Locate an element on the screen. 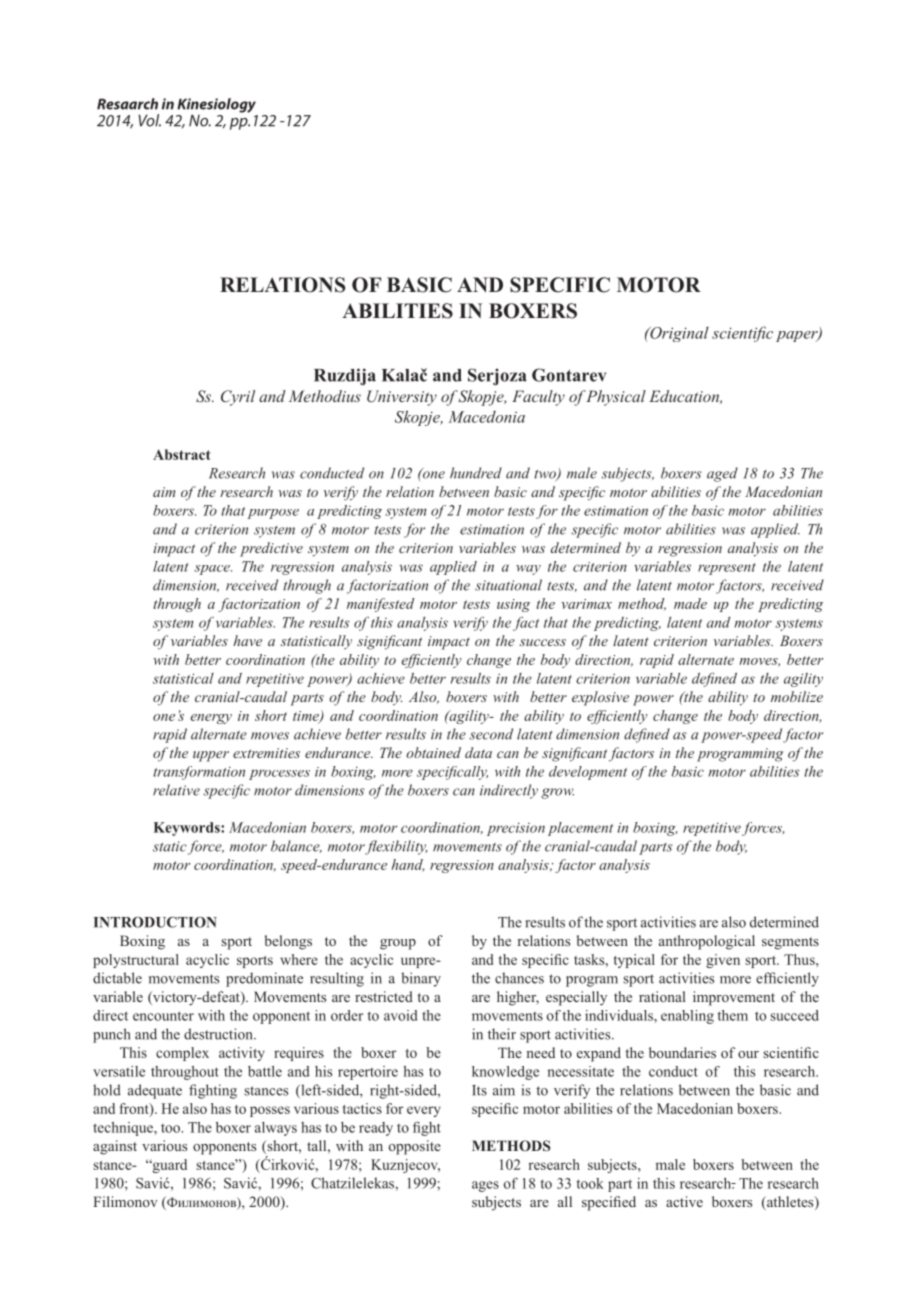  Kinesiology is located at coordinates (216, 106).
